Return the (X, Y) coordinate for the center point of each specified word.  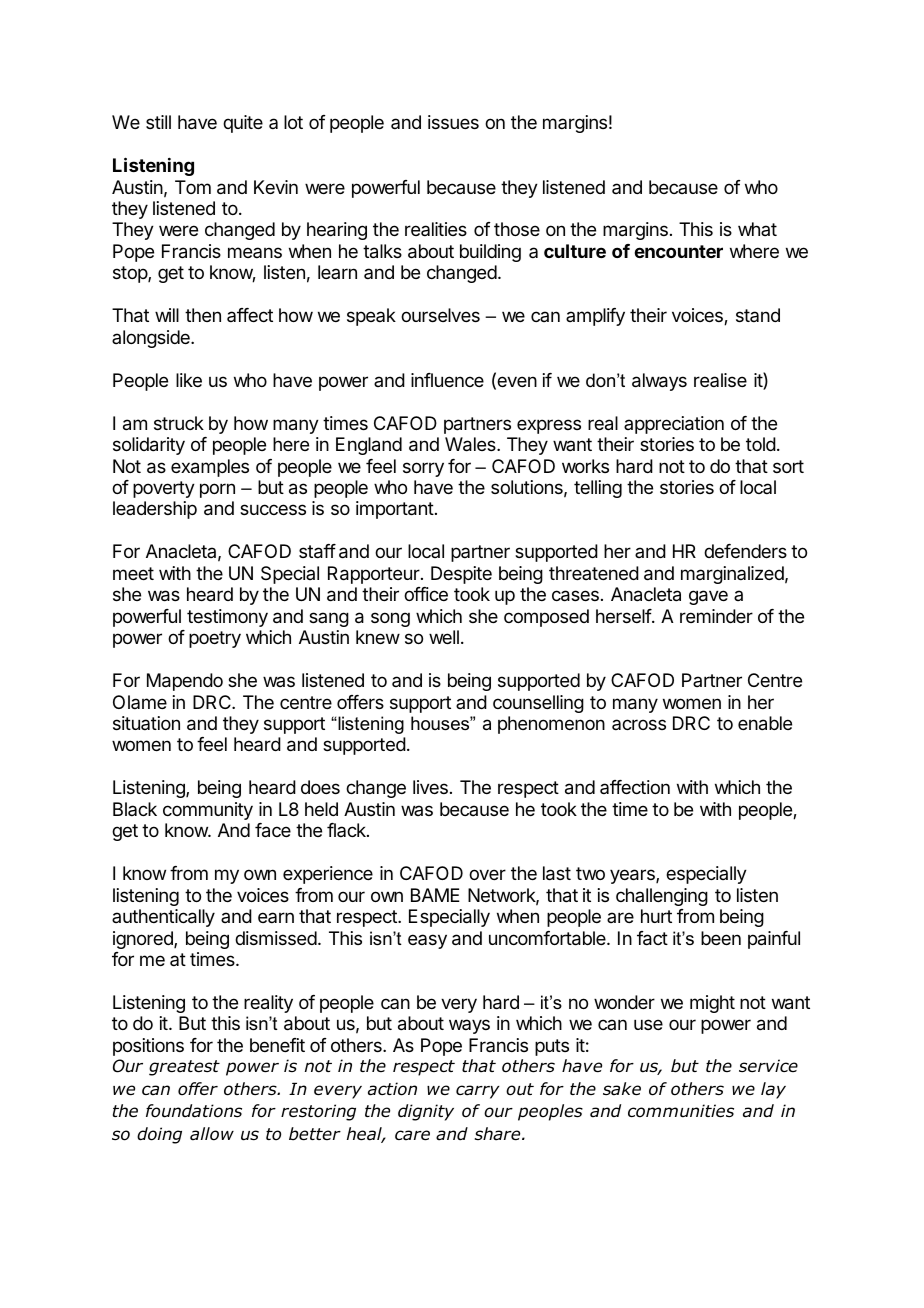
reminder (716, 616)
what (757, 229)
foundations (194, 1111)
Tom (193, 187)
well (444, 637)
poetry (215, 639)
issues (453, 122)
